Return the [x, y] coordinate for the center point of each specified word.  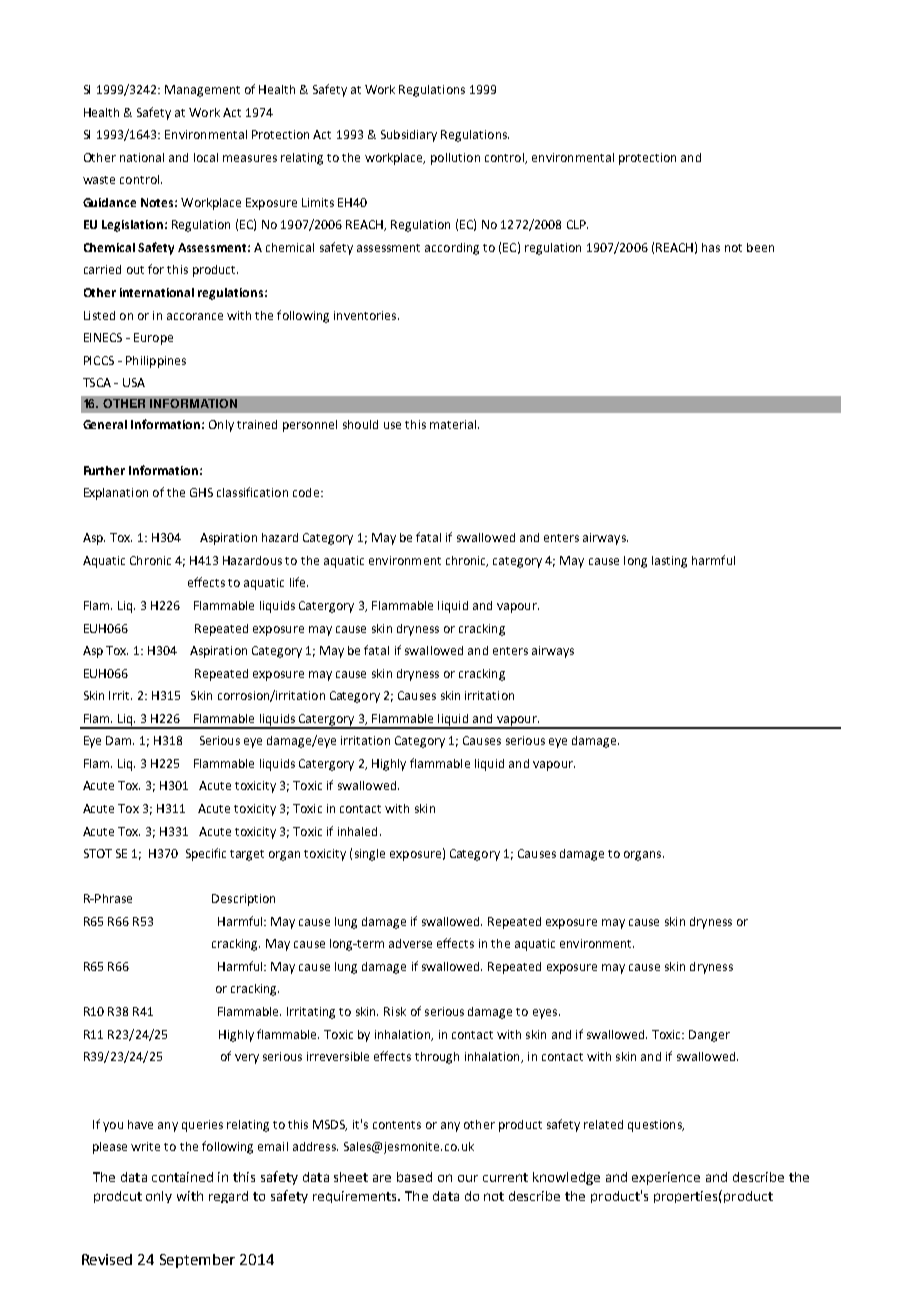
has [711, 247]
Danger [709, 1036]
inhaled [357, 831]
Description [243, 900]
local [206, 157]
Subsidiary [409, 136]
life [299, 582]
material [453, 424]
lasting [669, 562]
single [370, 855]
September [197, 1261]
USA [134, 382]
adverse [410, 943]
